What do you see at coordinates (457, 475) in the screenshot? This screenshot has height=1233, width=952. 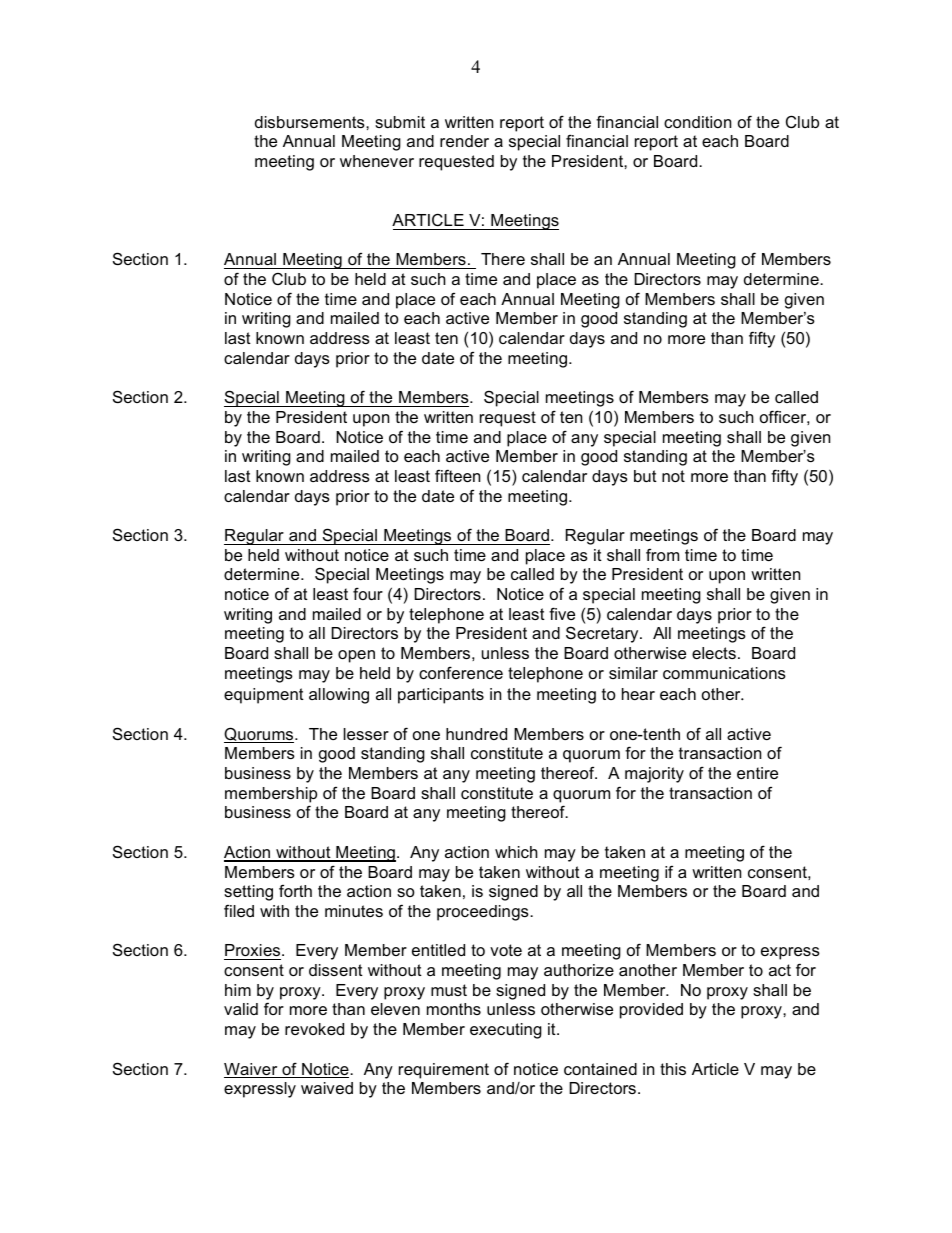 I see `fifteen` at bounding box center [457, 475].
